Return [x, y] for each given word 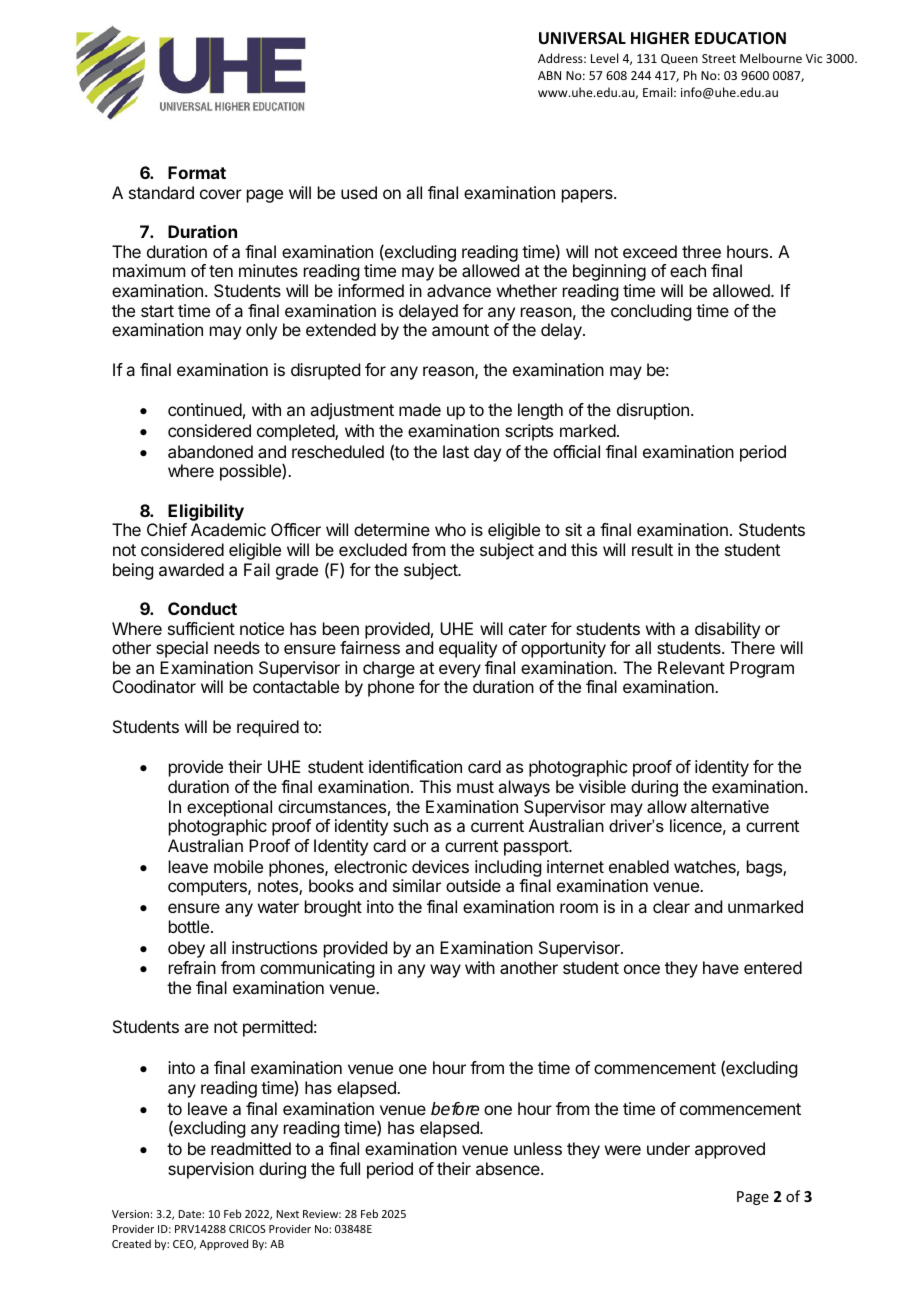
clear [671, 906]
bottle [189, 926]
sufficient [201, 628]
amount [460, 330]
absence [509, 1168]
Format [197, 172]
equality [468, 649]
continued [205, 409]
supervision [211, 1170]
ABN [549, 75]
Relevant [691, 667]
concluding [651, 312]
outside [473, 885]
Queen [679, 59]
